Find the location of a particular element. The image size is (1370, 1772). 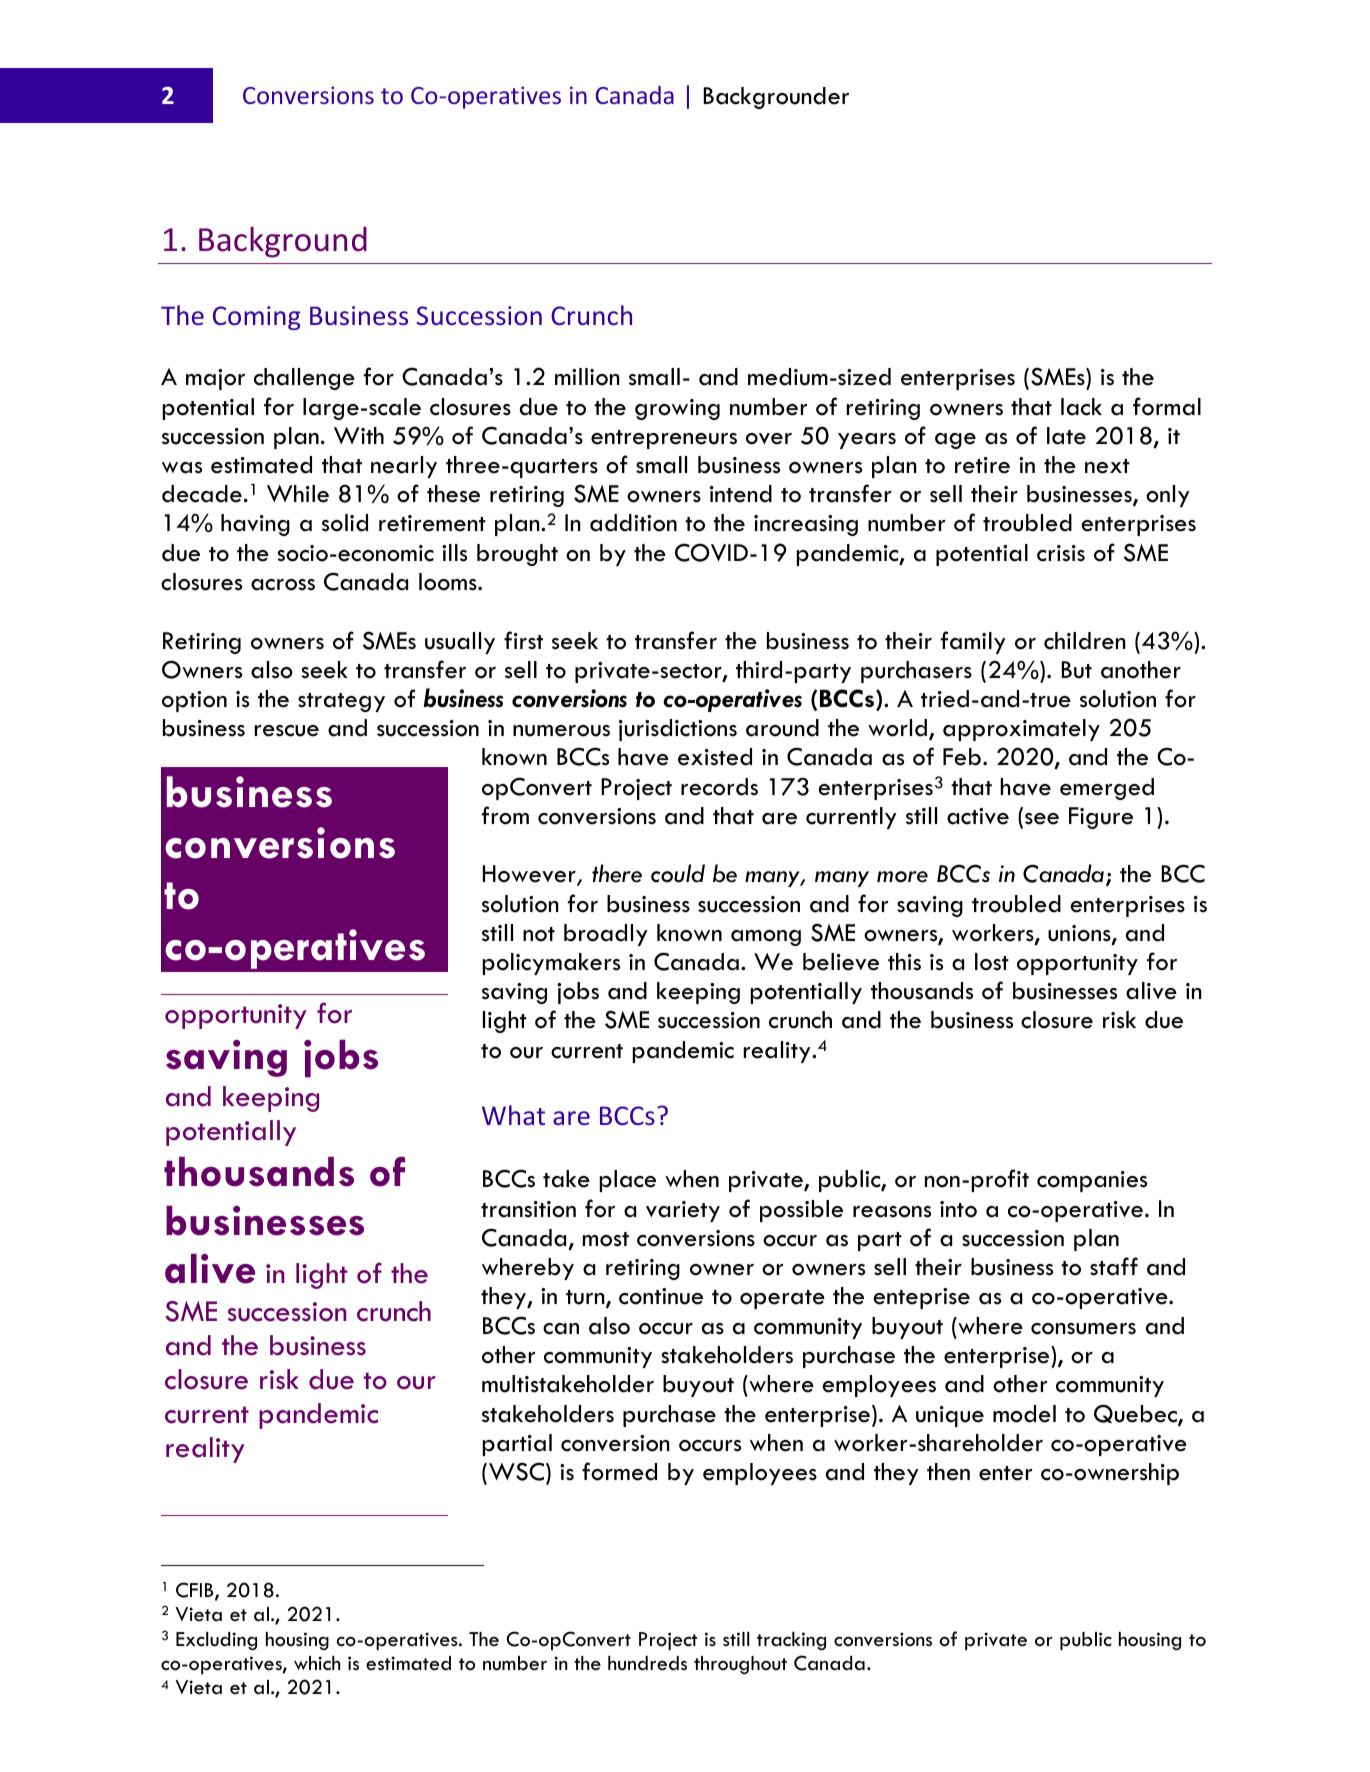

continue is located at coordinates (661, 1296).
